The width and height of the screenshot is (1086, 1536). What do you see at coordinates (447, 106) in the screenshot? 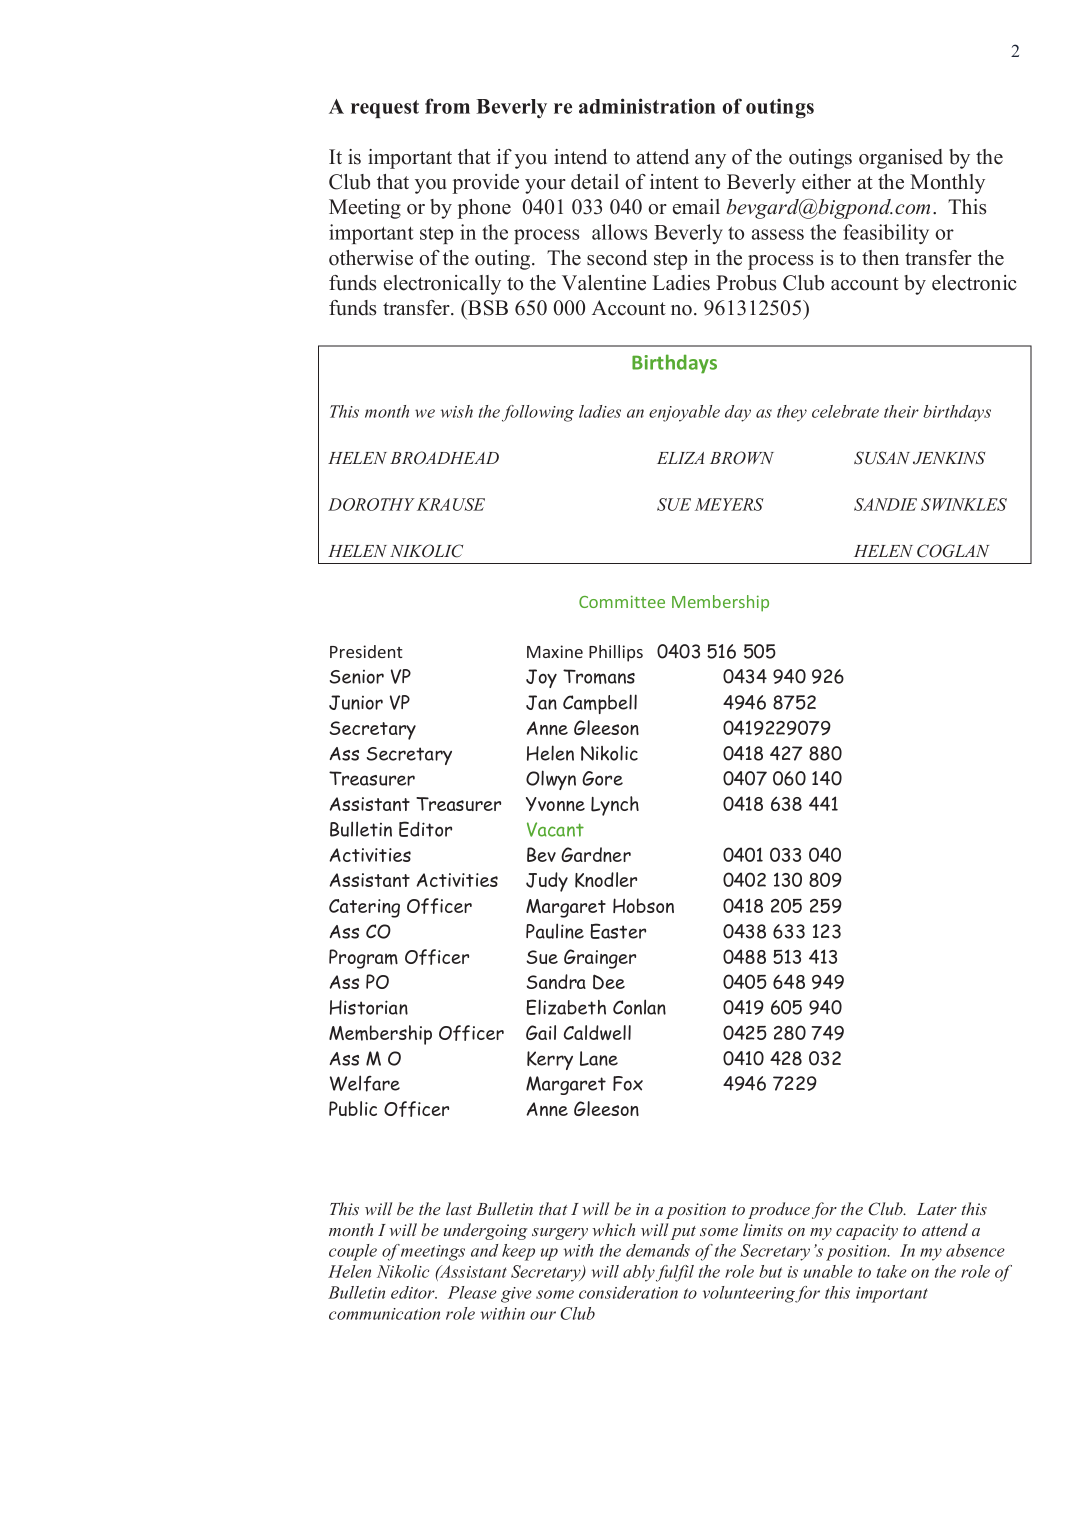
I see `from` at bounding box center [447, 106].
